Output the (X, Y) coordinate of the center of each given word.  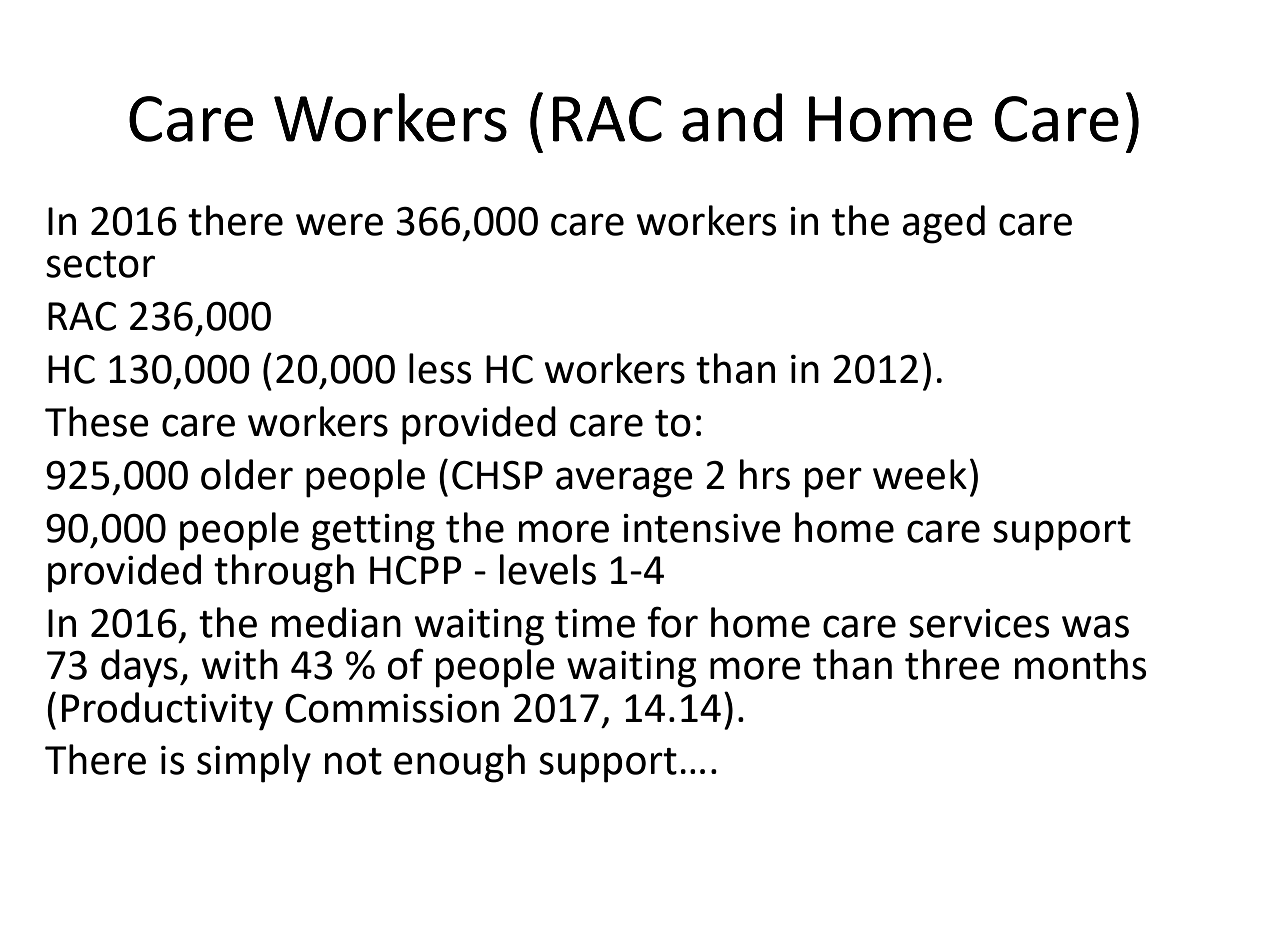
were (339, 224)
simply (254, 763)
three (952, 664)
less (440, 368)
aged (944, 224)
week (920, 474)
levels (548, 569)
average (624, 482)
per (833, 482)
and (732, 117)
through (284, 573)
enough (459, 763)
